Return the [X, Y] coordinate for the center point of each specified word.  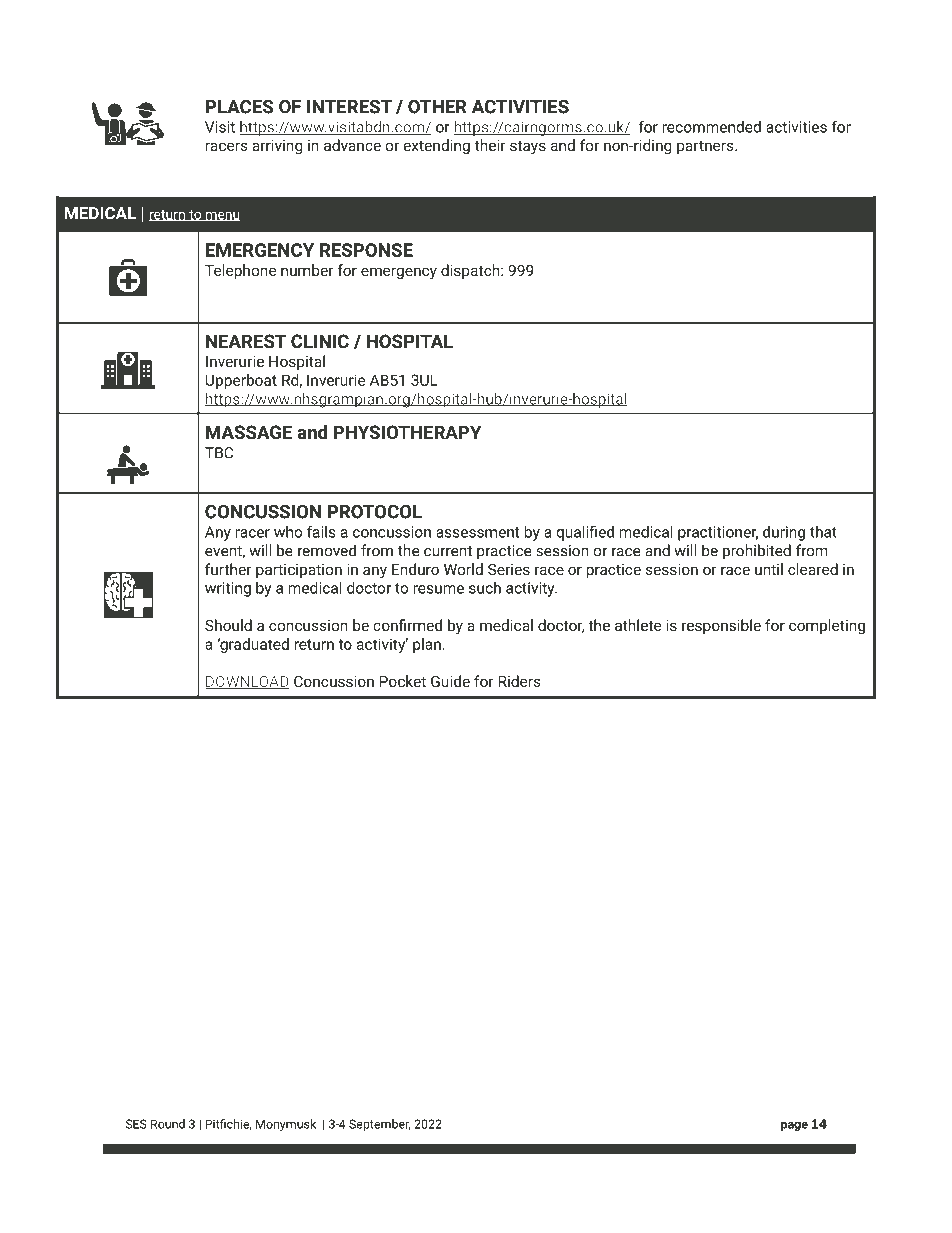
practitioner [718, 533]
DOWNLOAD [247, 683]
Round [168, 1124]
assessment [477, 532]
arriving [277, 147]
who [288, 532]
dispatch [471, 271]
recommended [712, 127]
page [794, 1126]
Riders [519, 681]
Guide [450, 681]
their [490, 145]
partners [706, 147]
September [380, 1125]
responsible [721, 626]
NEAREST [246, 341]
